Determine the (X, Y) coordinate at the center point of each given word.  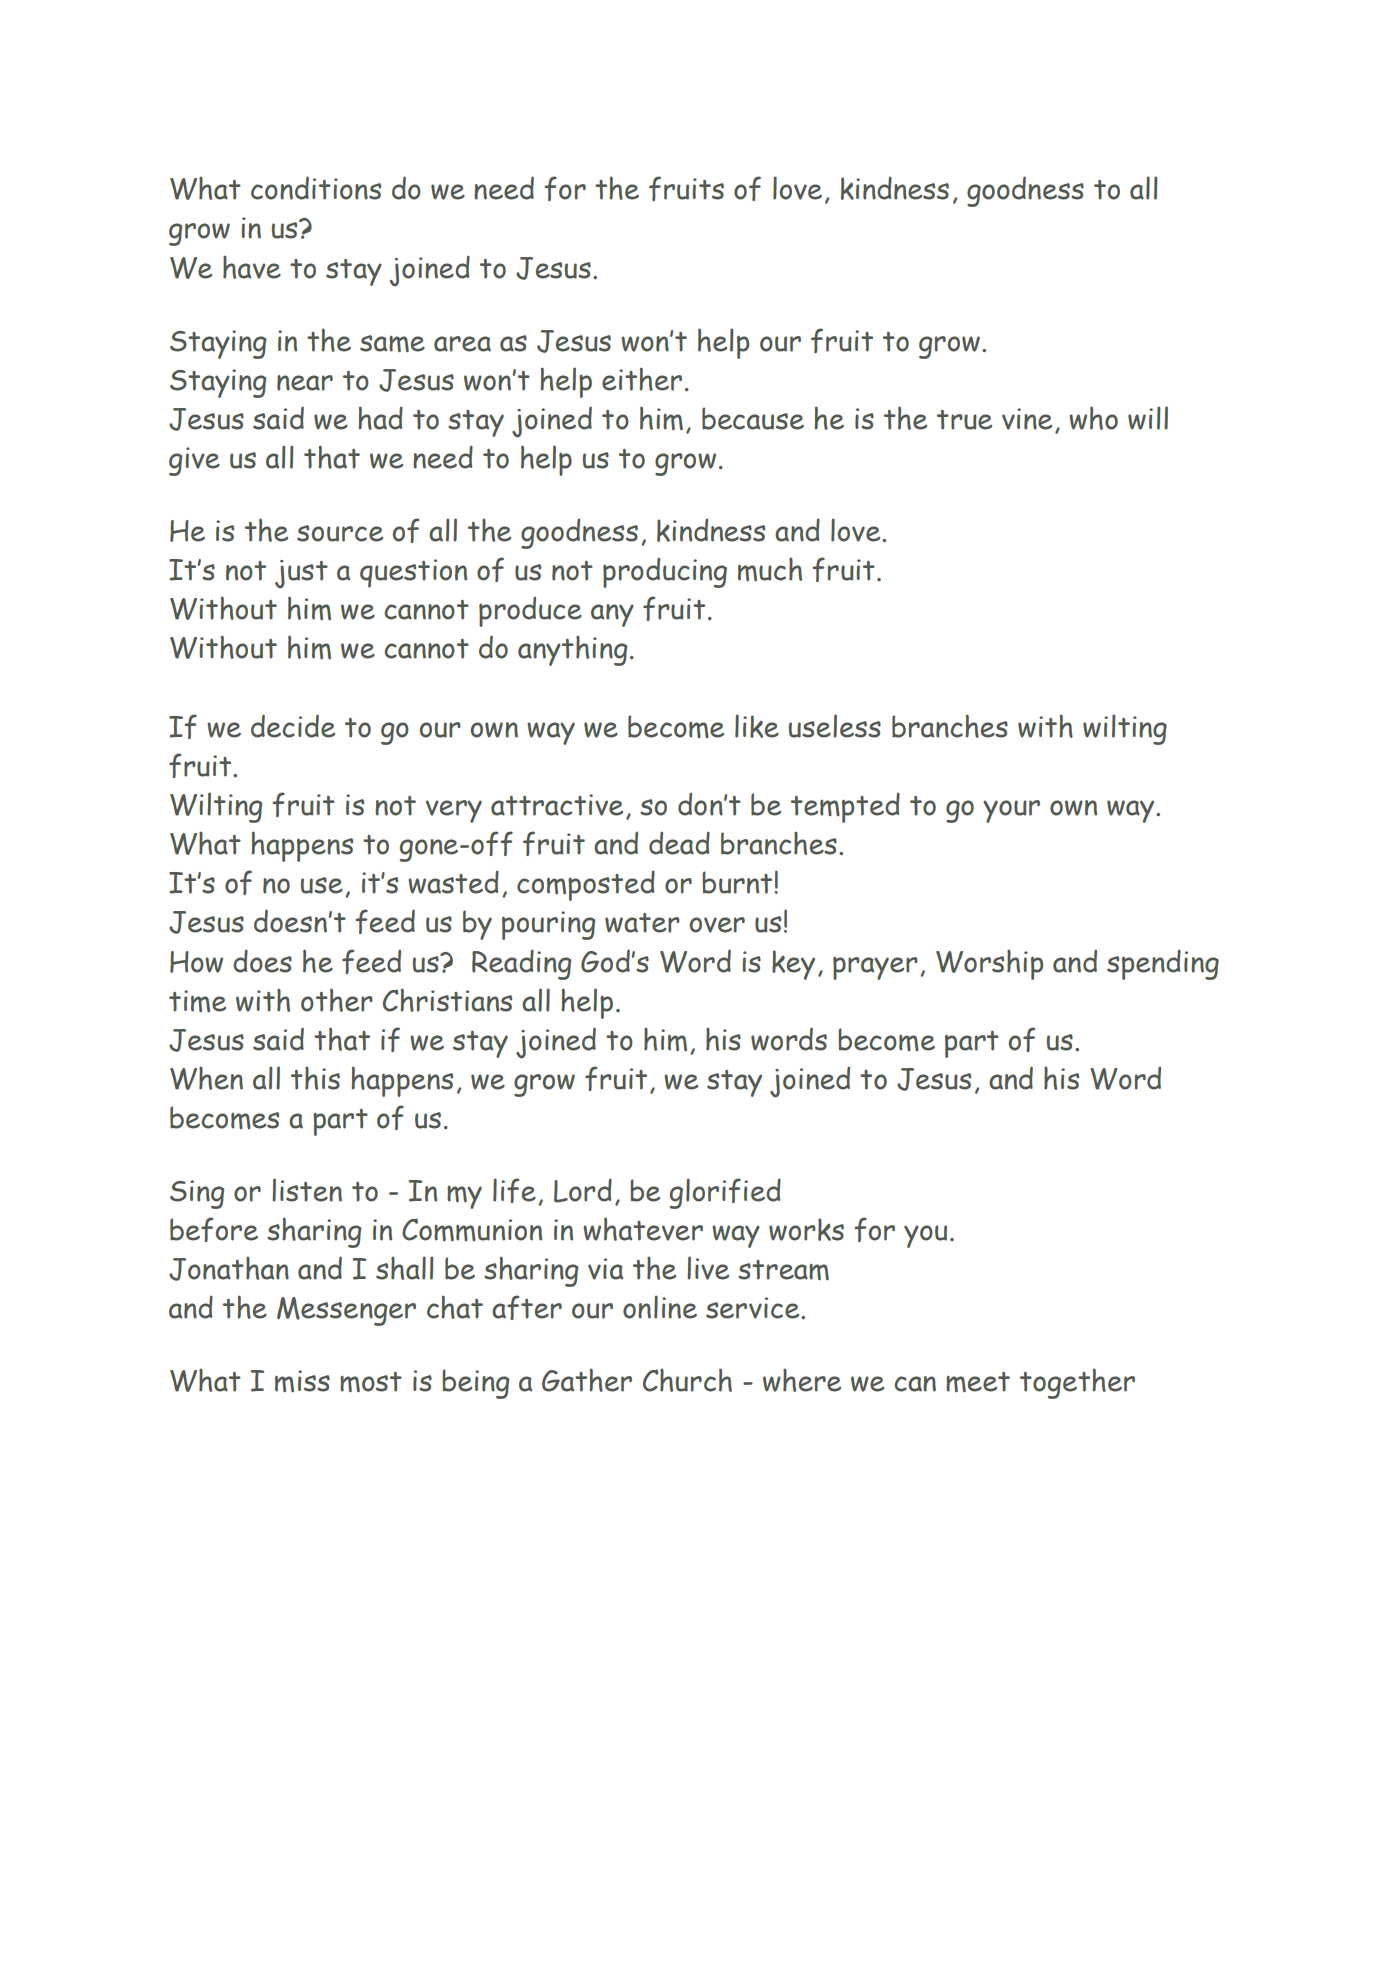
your (1011, 811)
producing (665, 572)
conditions (316, 188)
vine (1027, 419)
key (793, 965)
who (1093, 418)
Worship (989, 964)
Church (687, 1380)
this (315, 1078)
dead (679, 843)
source (340, 533)
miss (302, 1381)
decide (293, 726)
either (642, 379)
